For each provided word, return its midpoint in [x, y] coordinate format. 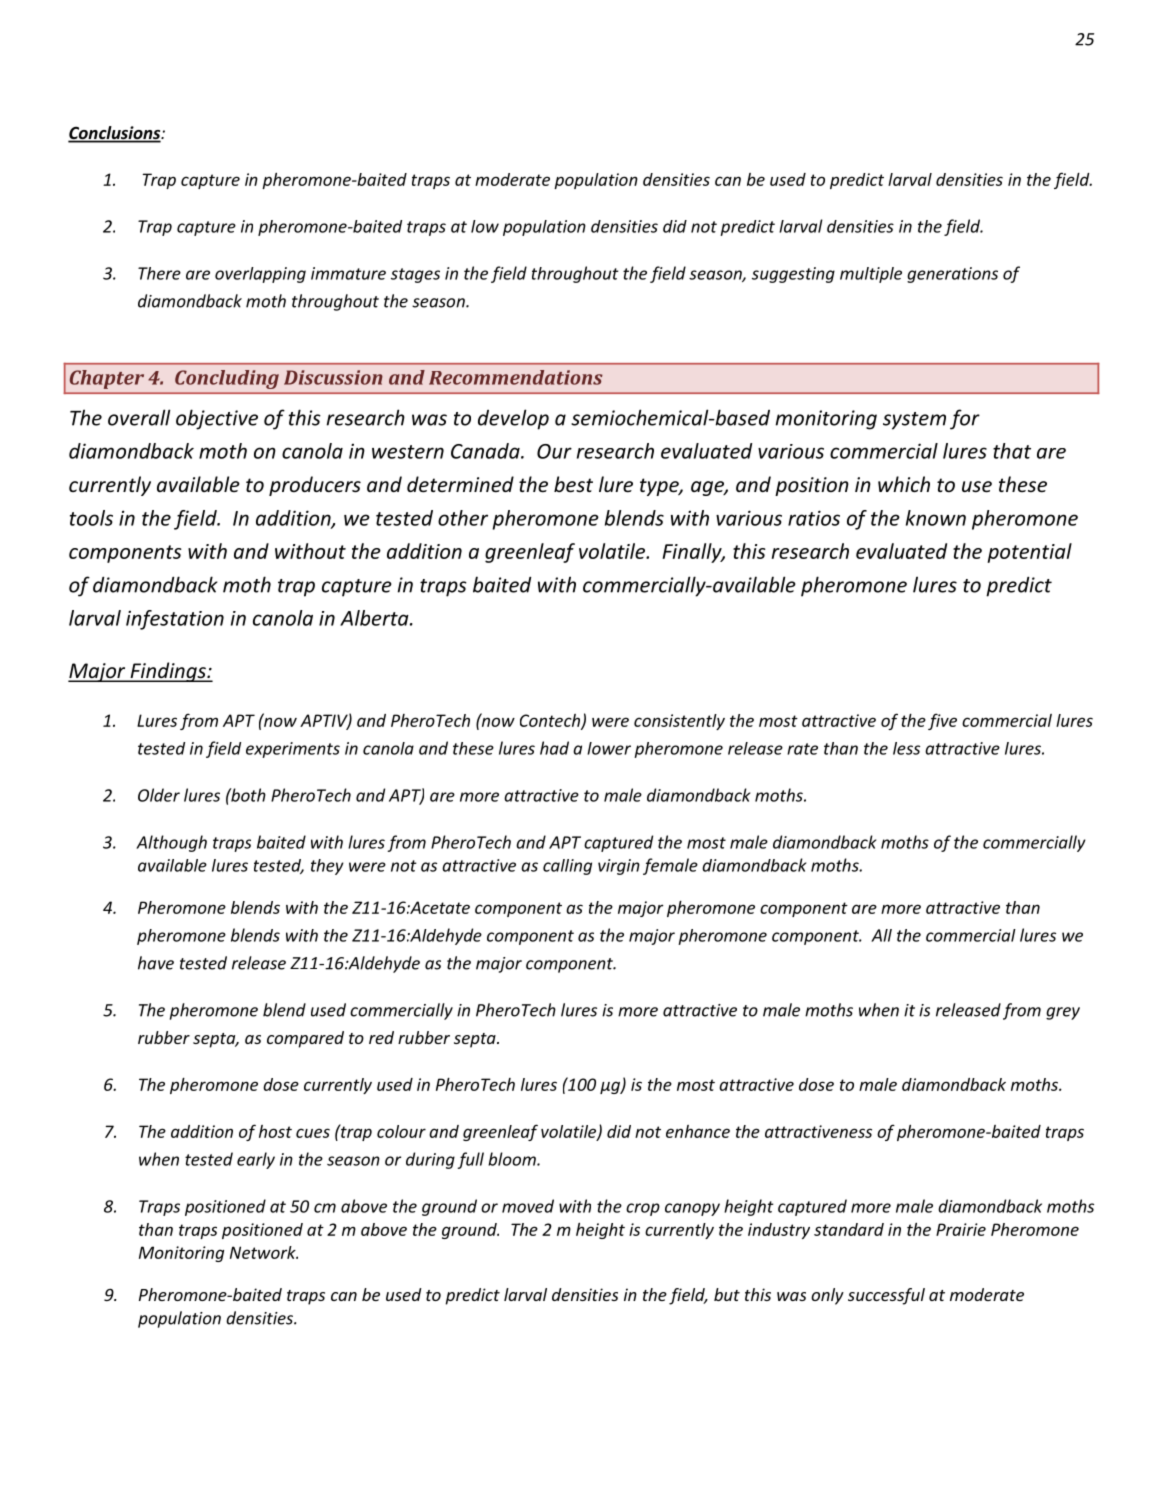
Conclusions [115, 134]
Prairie [961, 1229]
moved [528, 1206]
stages [415, 275]
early [256, 1160]
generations [952, 275]
